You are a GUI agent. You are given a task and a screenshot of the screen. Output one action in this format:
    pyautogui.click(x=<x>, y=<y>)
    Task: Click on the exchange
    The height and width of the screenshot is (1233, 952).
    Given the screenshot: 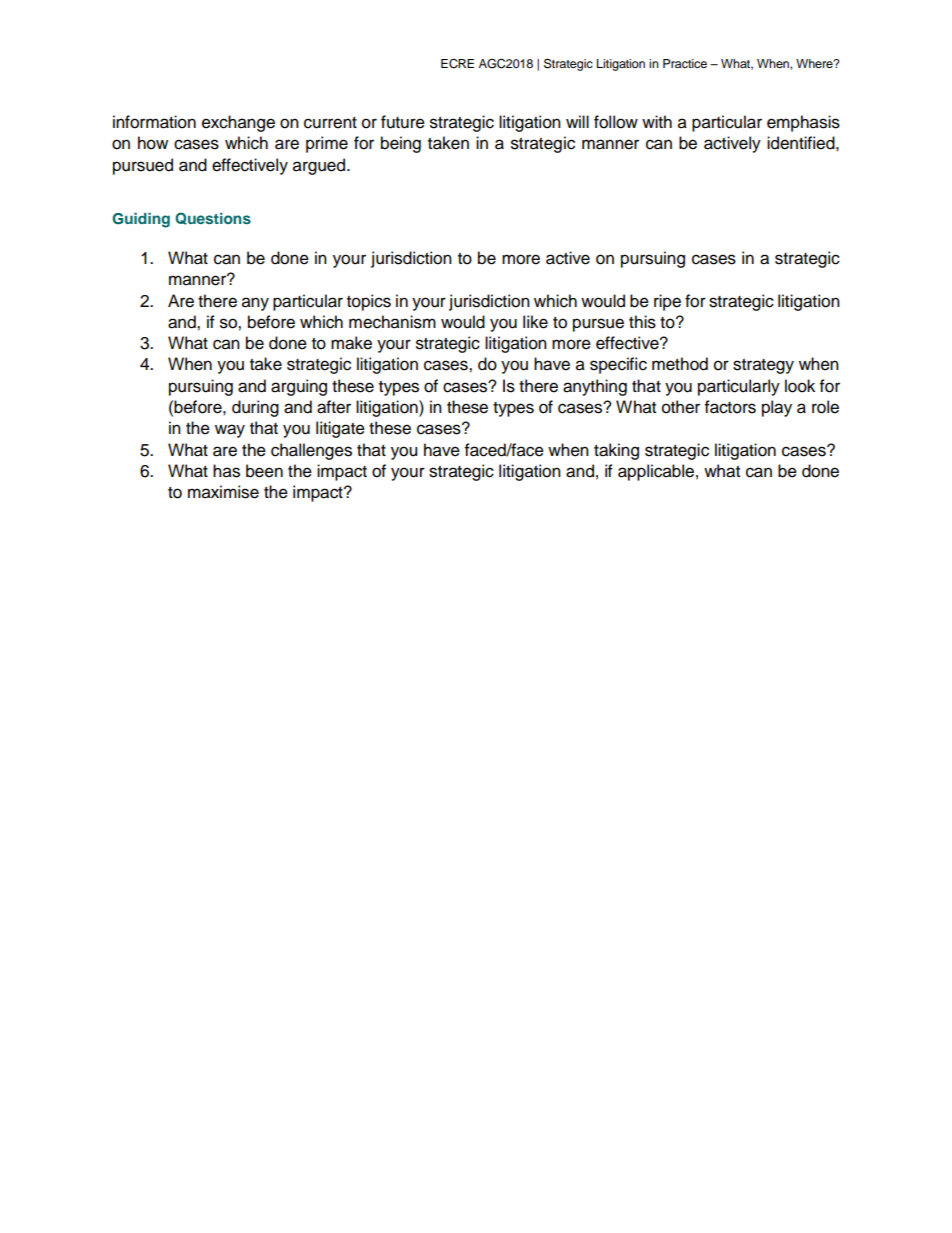 What is the action you would take?
    pyautogui.click(x=238, y=123)
